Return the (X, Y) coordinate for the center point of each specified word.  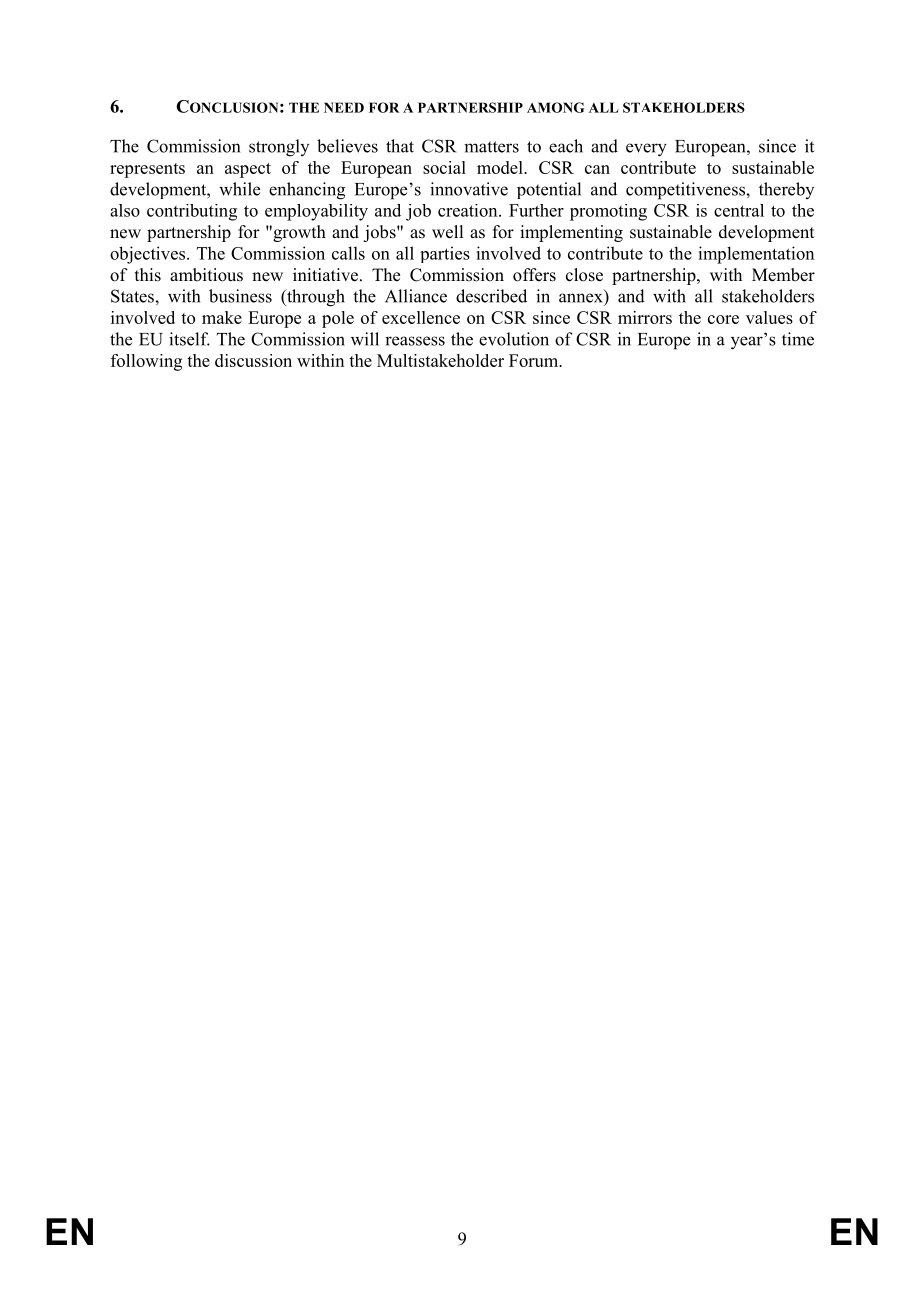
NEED (344, 107)
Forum (535, 360)
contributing (192, 212)
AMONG (555, 107)
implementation (756, 255)
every (646, 150)
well (447, 232)
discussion (253, 360)
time (798, 339)
